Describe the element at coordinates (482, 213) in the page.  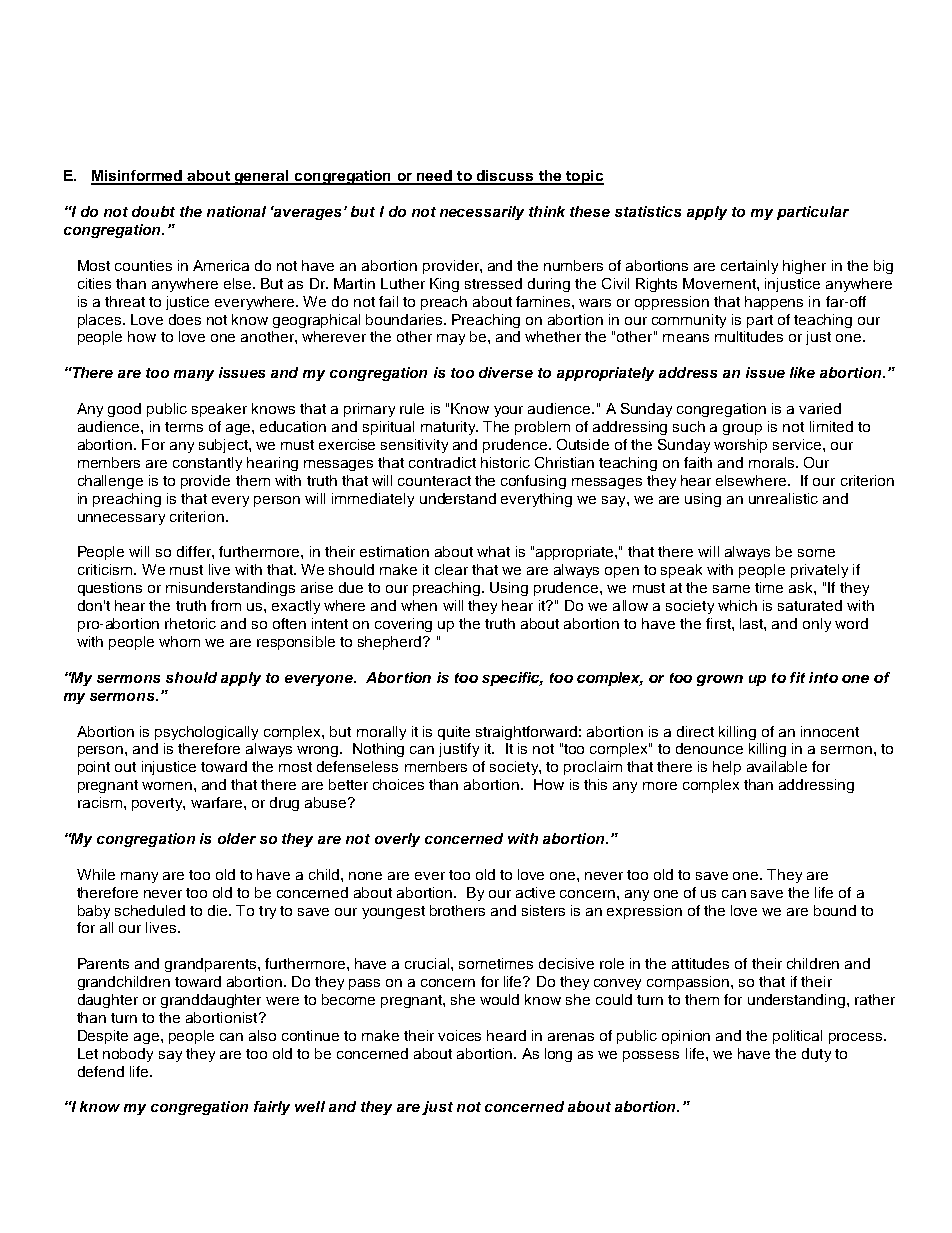
I see `necessarily` at that location.
